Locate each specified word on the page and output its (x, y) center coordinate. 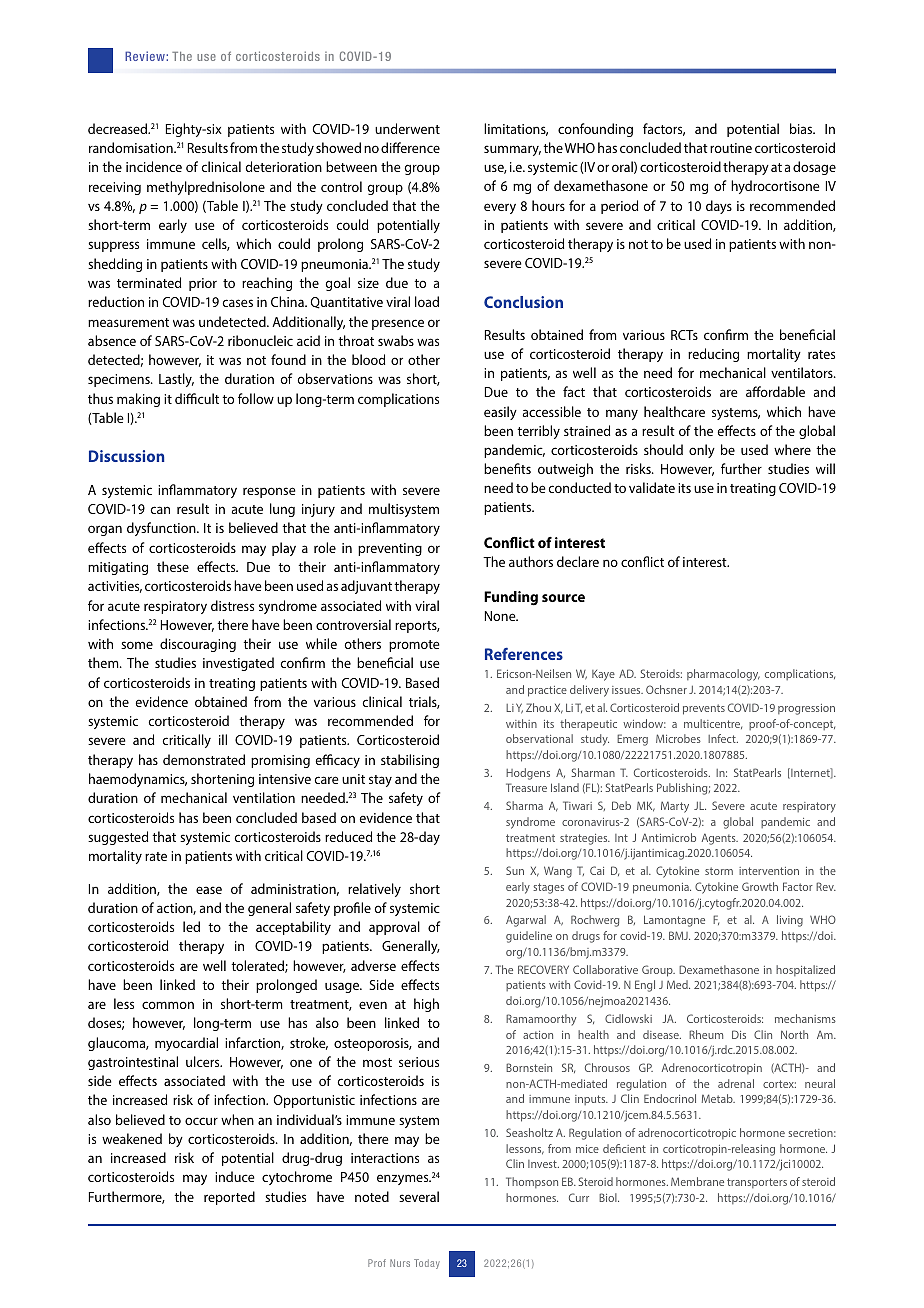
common (168, 1005)
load (427, 301)
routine (731, 148)
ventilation (264, 797)
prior (203, 284)
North (794, 1034)
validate (652, 487)
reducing (713, 355)
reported (229, 1198)
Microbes (678, 738)
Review (146, 56)
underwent (407, 128)
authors (531, 561)
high (426, 1005)
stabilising (410, 761)
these (173, 566)
